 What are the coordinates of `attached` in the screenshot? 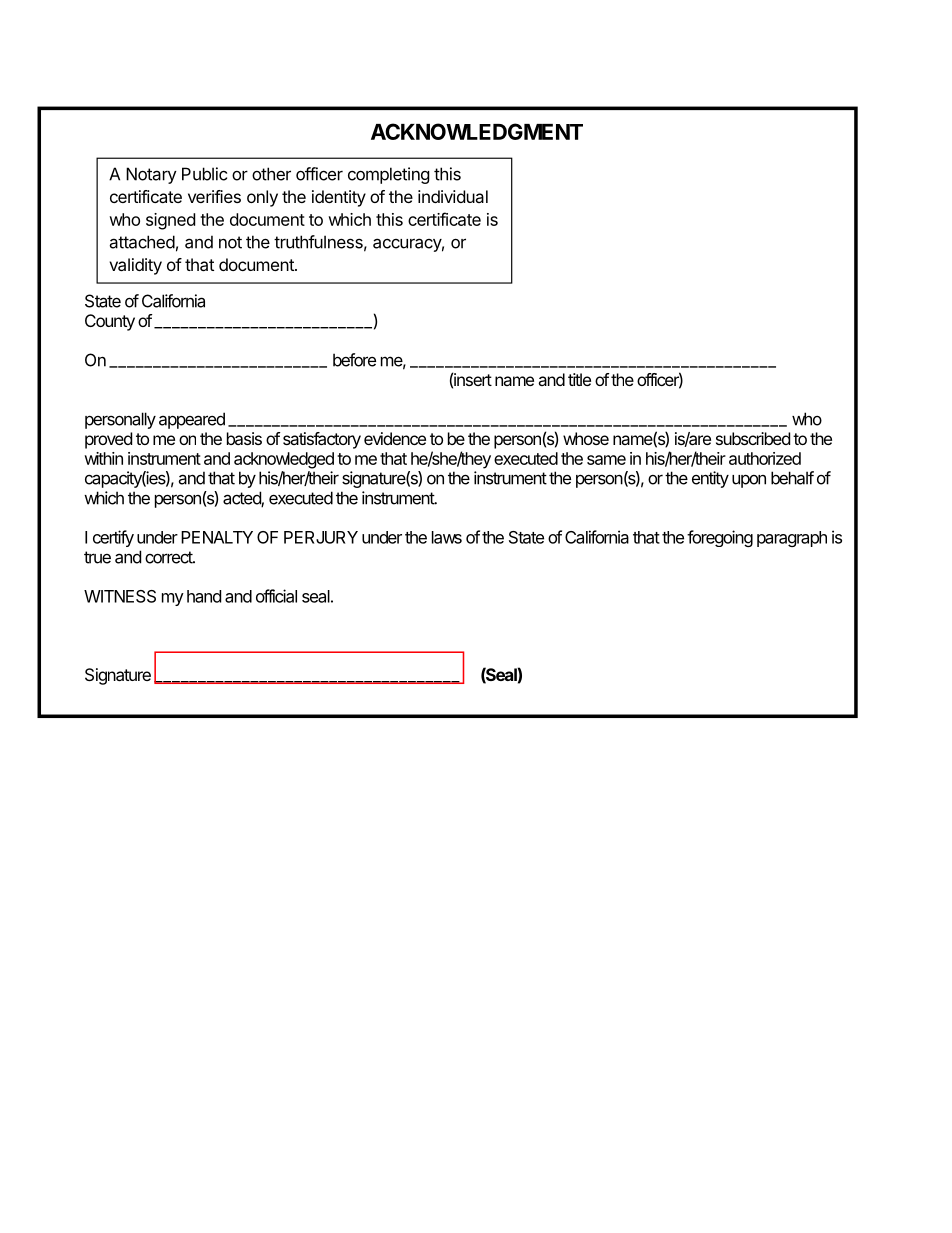 It's located at (142, 242).
